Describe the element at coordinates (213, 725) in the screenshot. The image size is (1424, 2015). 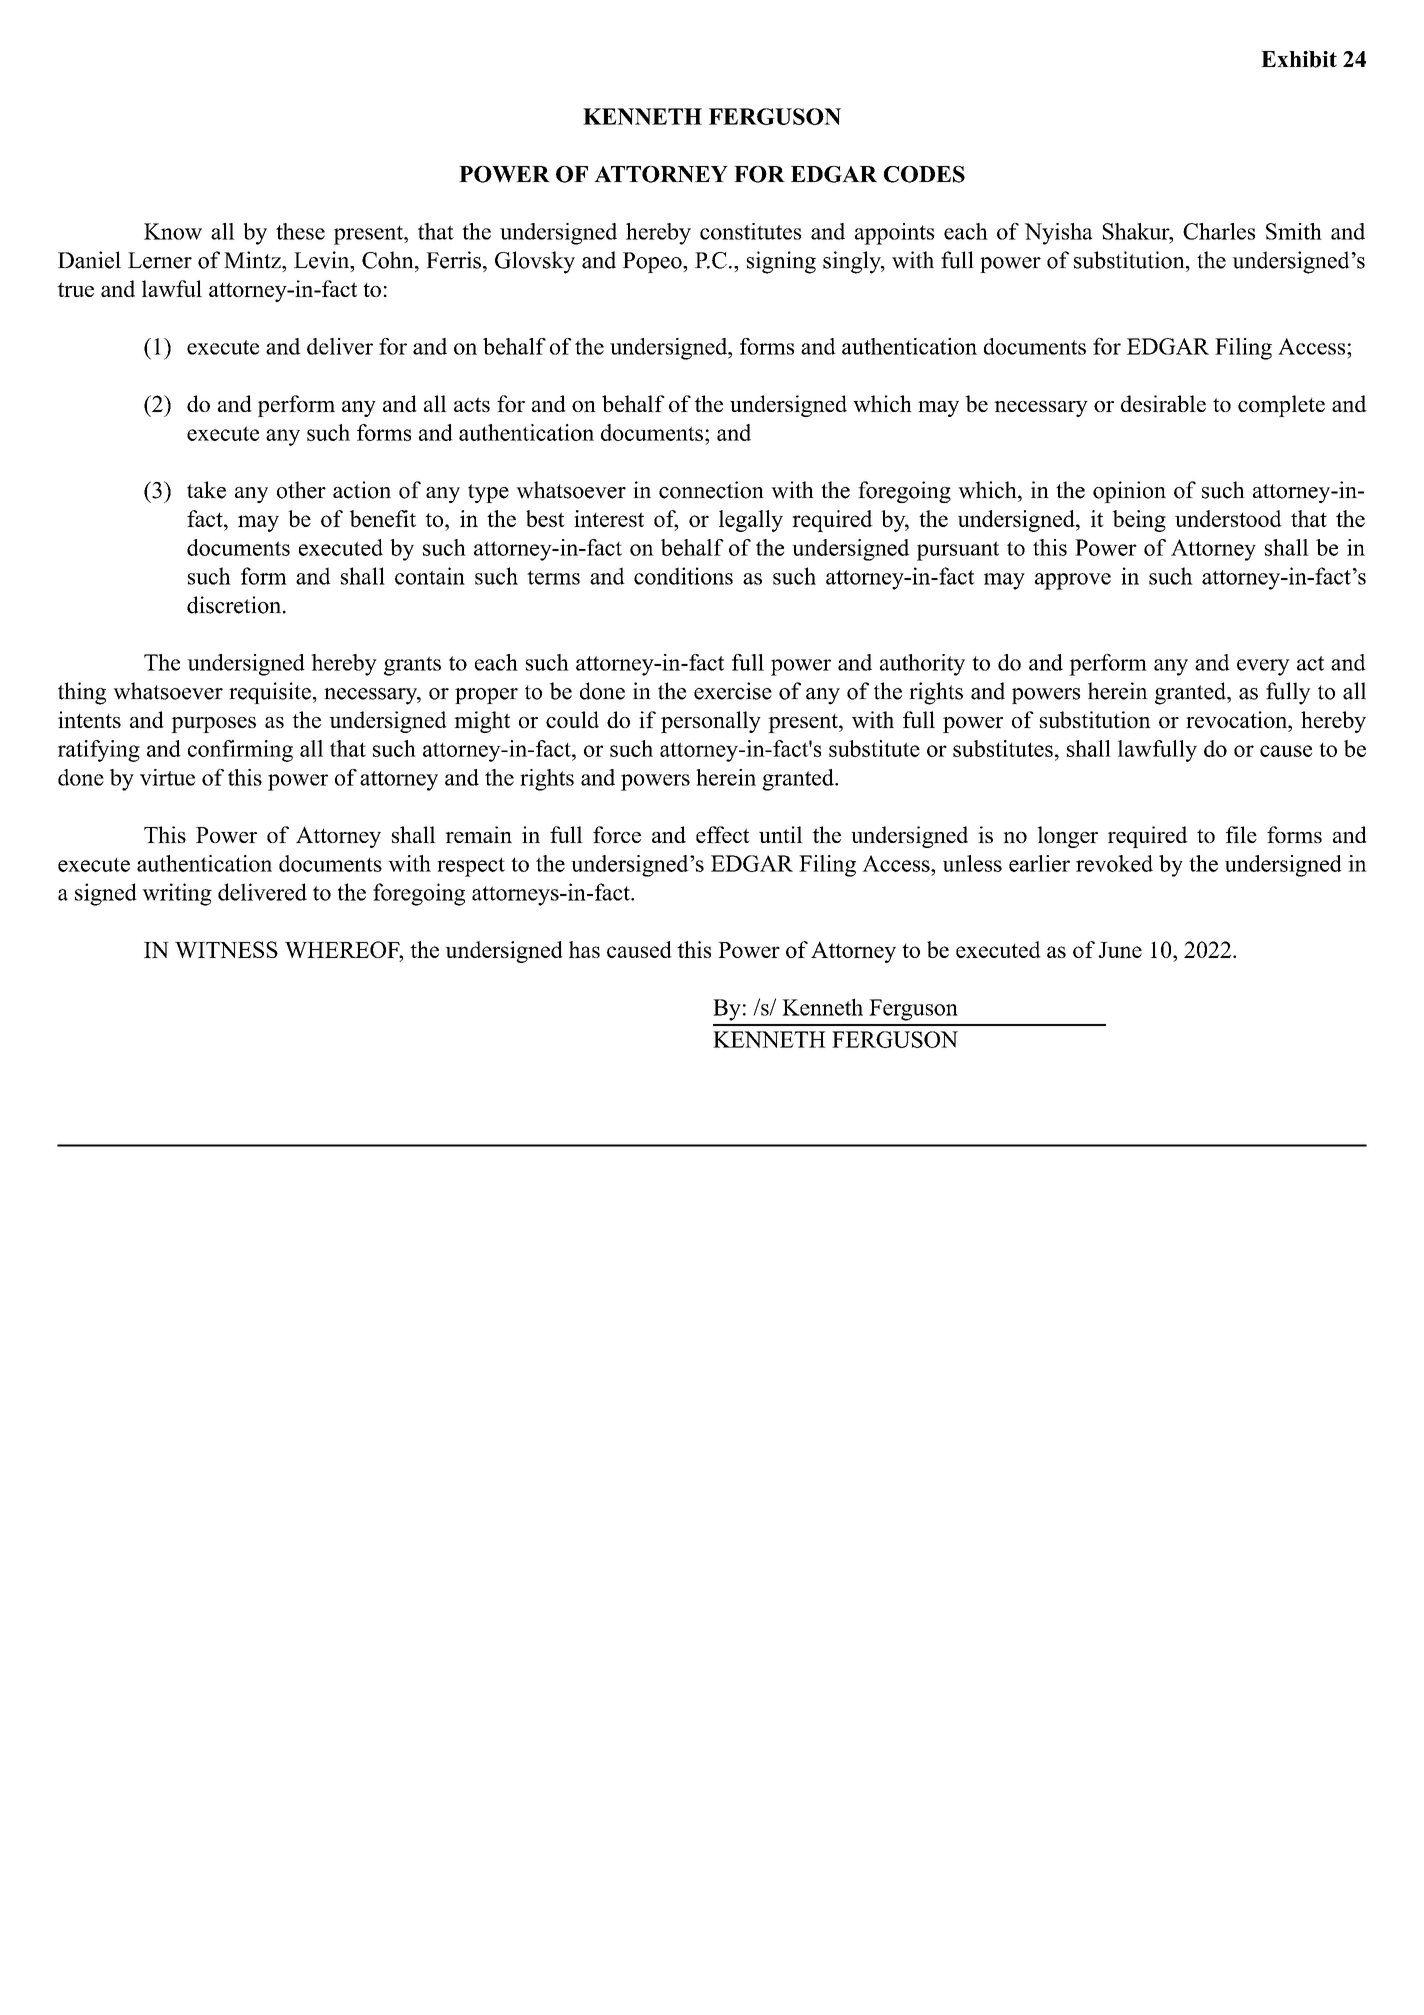
I see `purposes` at that location.
